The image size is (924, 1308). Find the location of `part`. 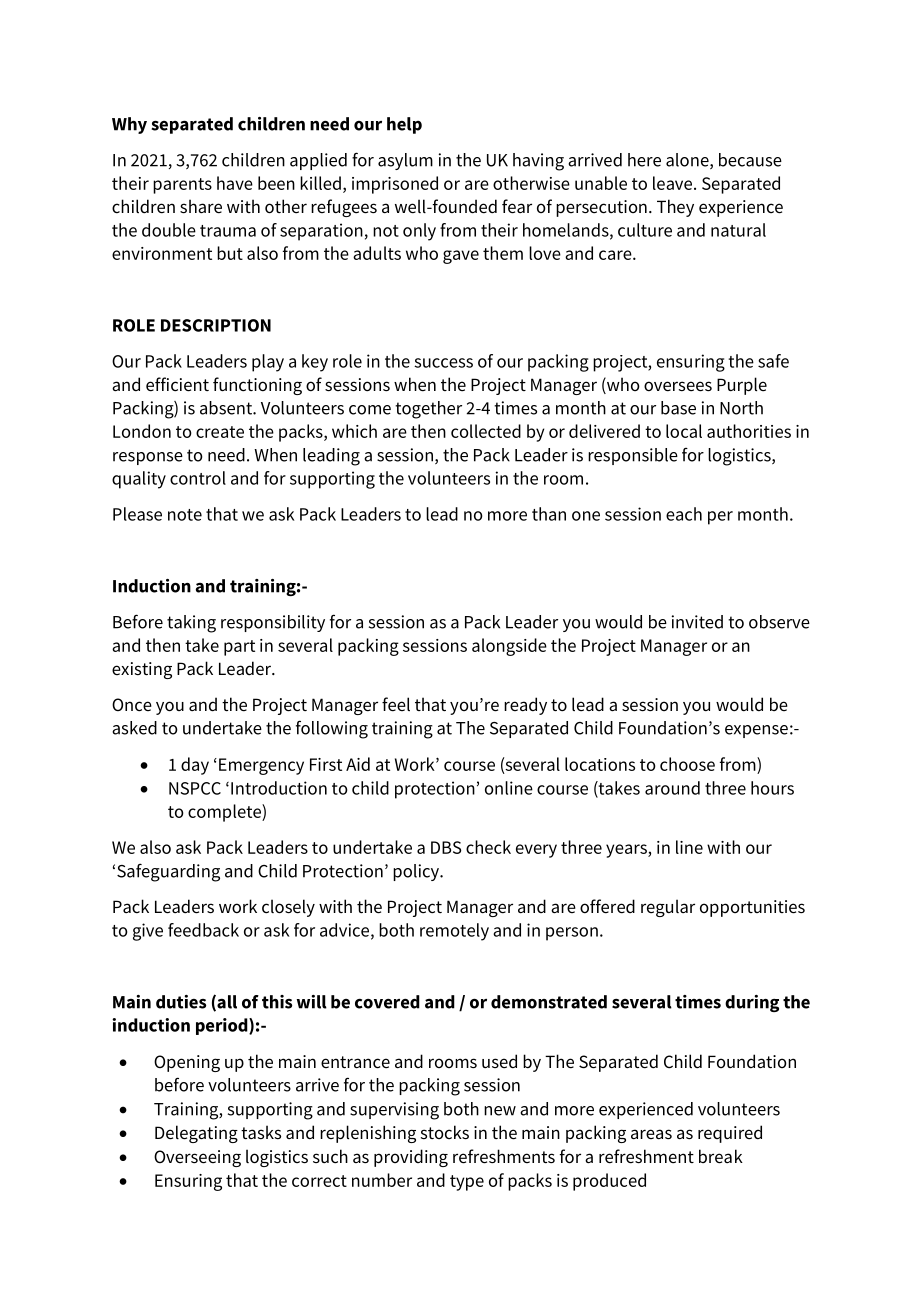

part is located at coordinates (239, 648).
